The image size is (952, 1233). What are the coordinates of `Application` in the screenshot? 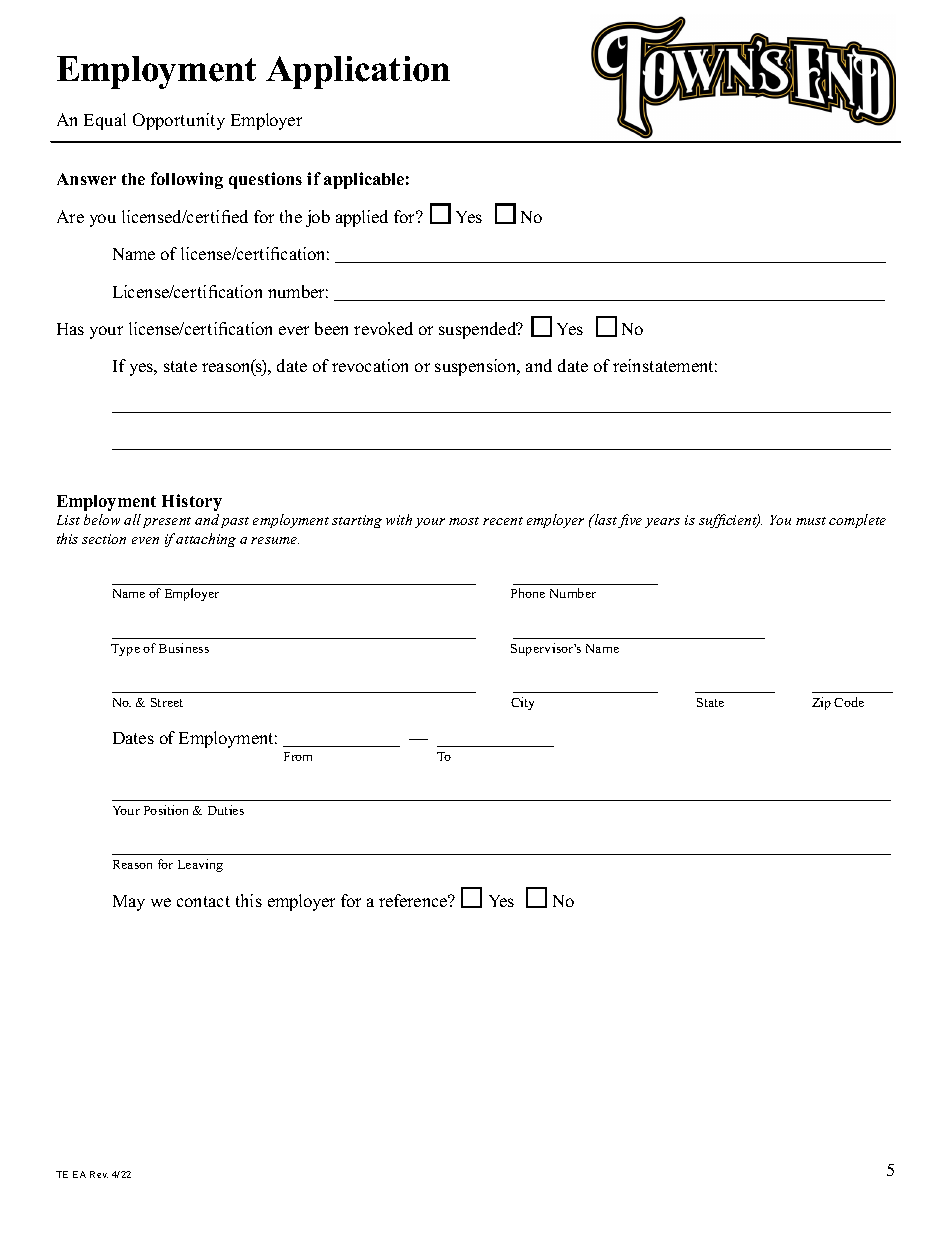 It's located at (358, 72).
